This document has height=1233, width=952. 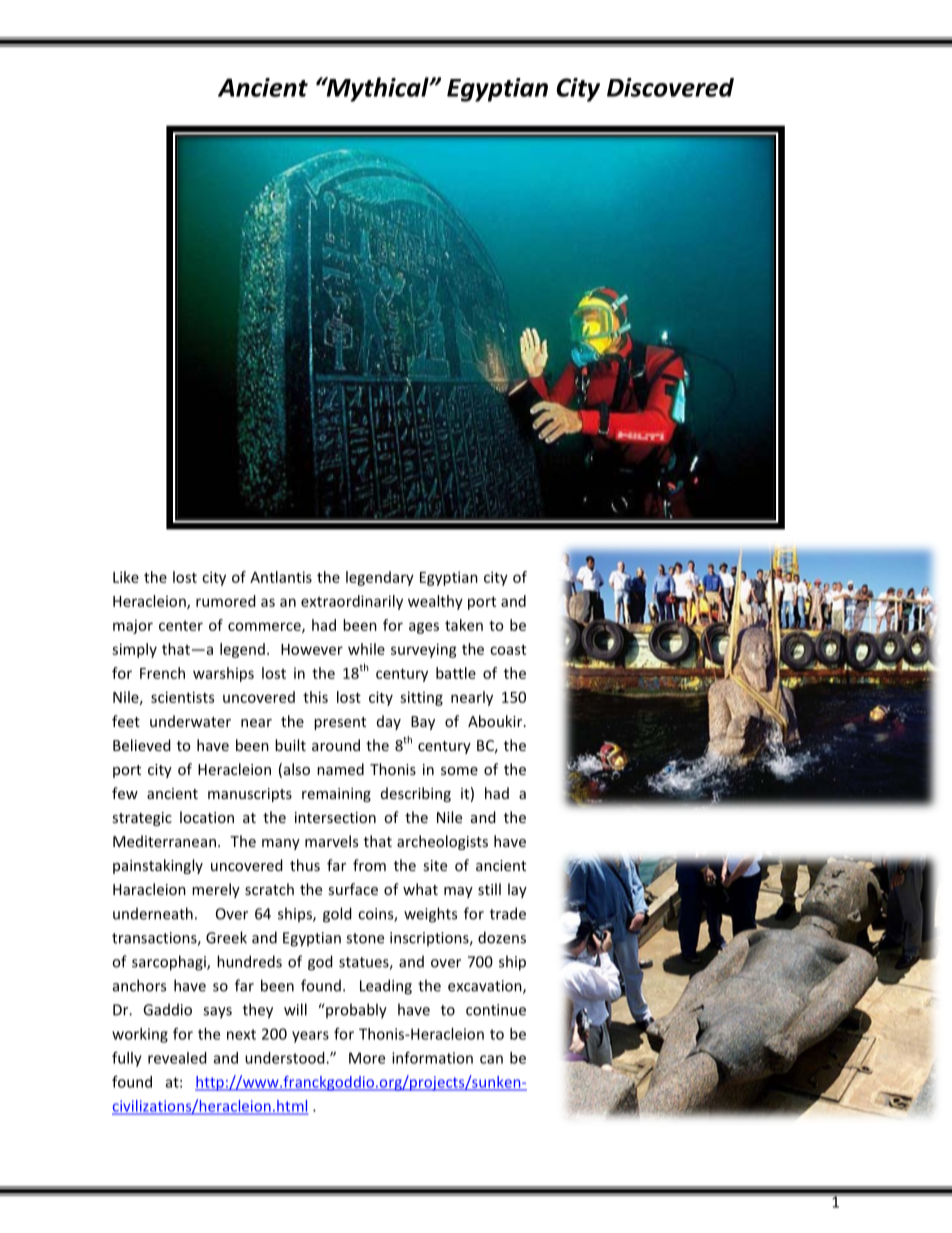 I want to click on surface, so click(x=353, y=889).
